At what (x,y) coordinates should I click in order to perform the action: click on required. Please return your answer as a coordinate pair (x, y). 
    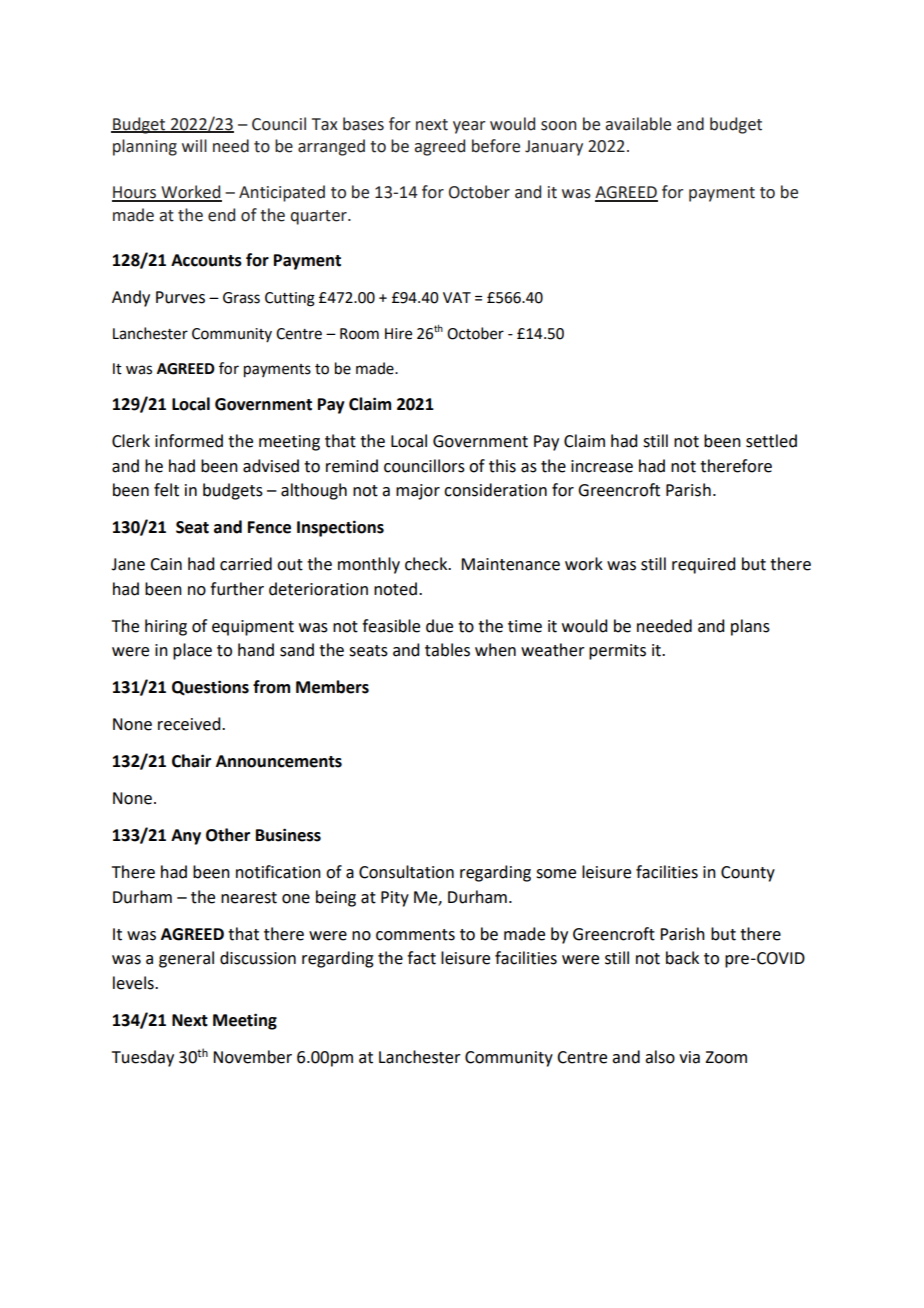
    Looking at the image, I should click on (703, 565).
